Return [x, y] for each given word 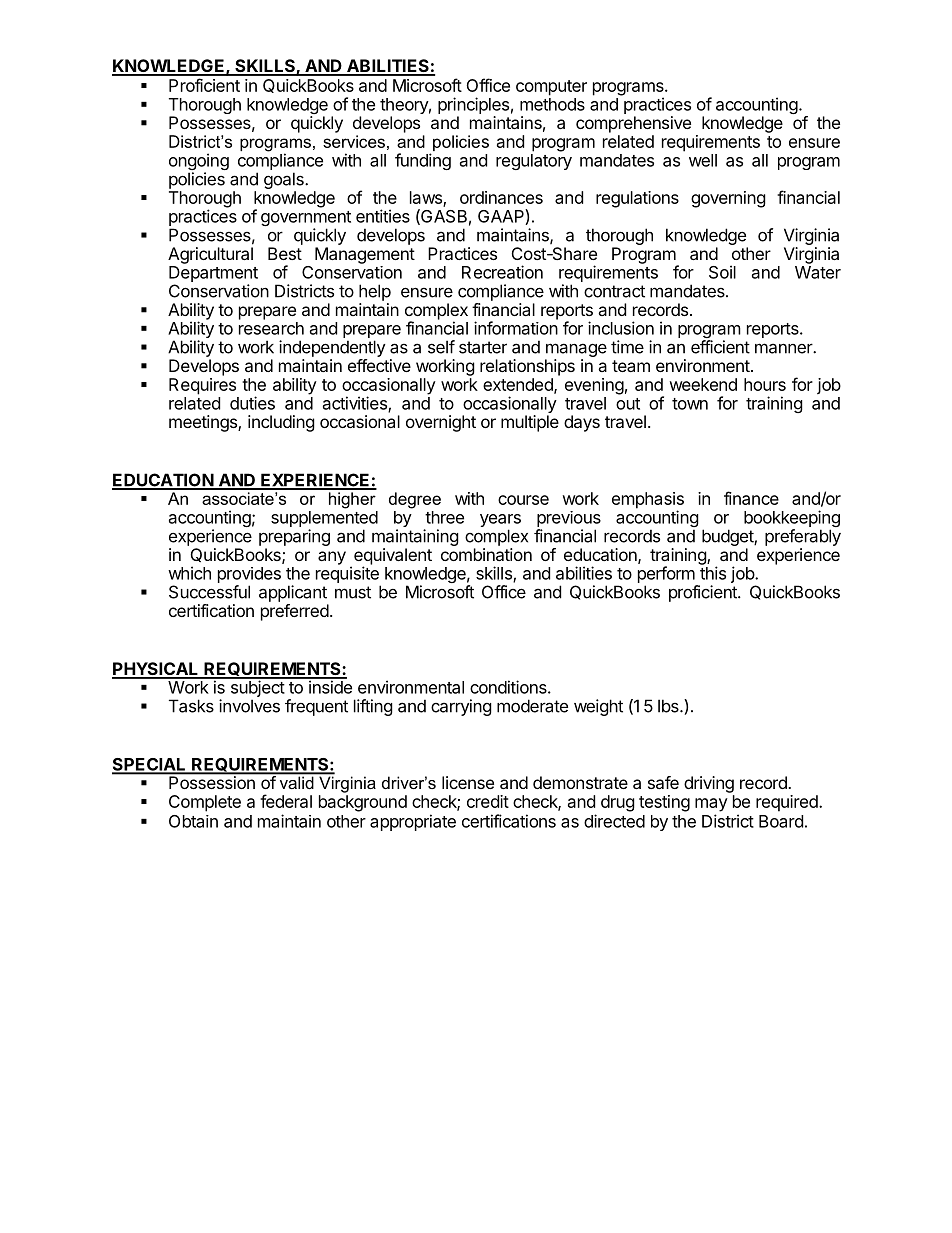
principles [473, 105]
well [703, 160]
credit [488, 801]
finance [751, 498]
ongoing [199, 163]
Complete [205, 803]
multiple [530, 423]
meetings [204, 423]
